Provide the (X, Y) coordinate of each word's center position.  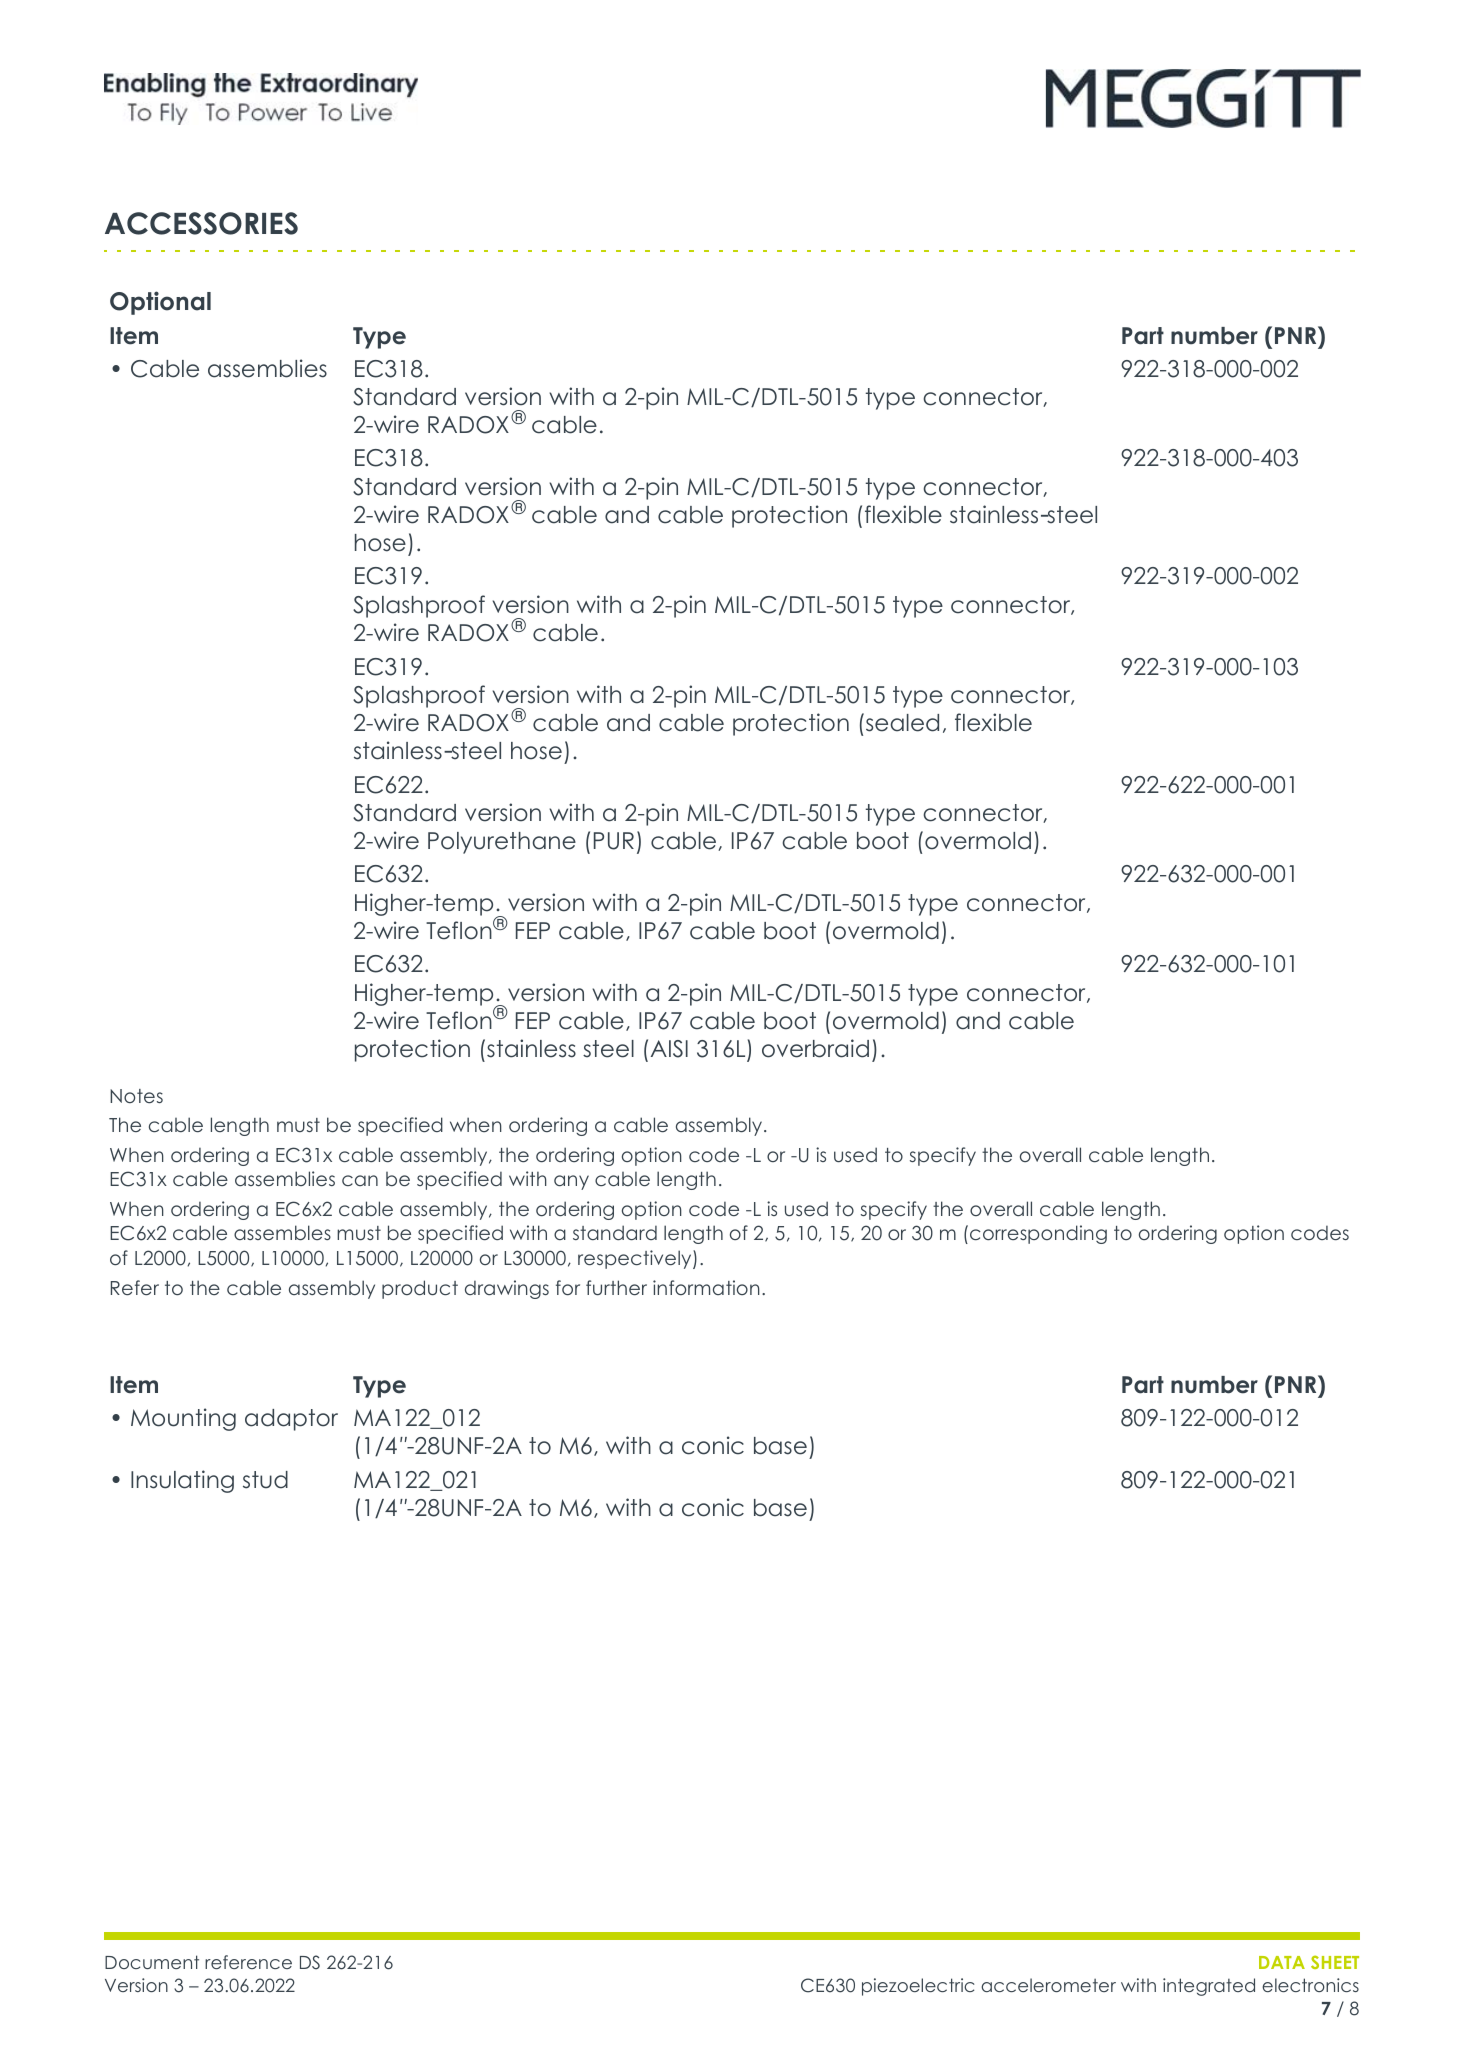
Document (152, 1962)
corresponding (1038, 1234)
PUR (614, 841)
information (706, 1287)
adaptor (291, 1420)
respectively (636, 1259)
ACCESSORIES (201, 223)
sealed (901, 722)
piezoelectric (918, 1987)
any (571, 1182)
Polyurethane (502, 843)
